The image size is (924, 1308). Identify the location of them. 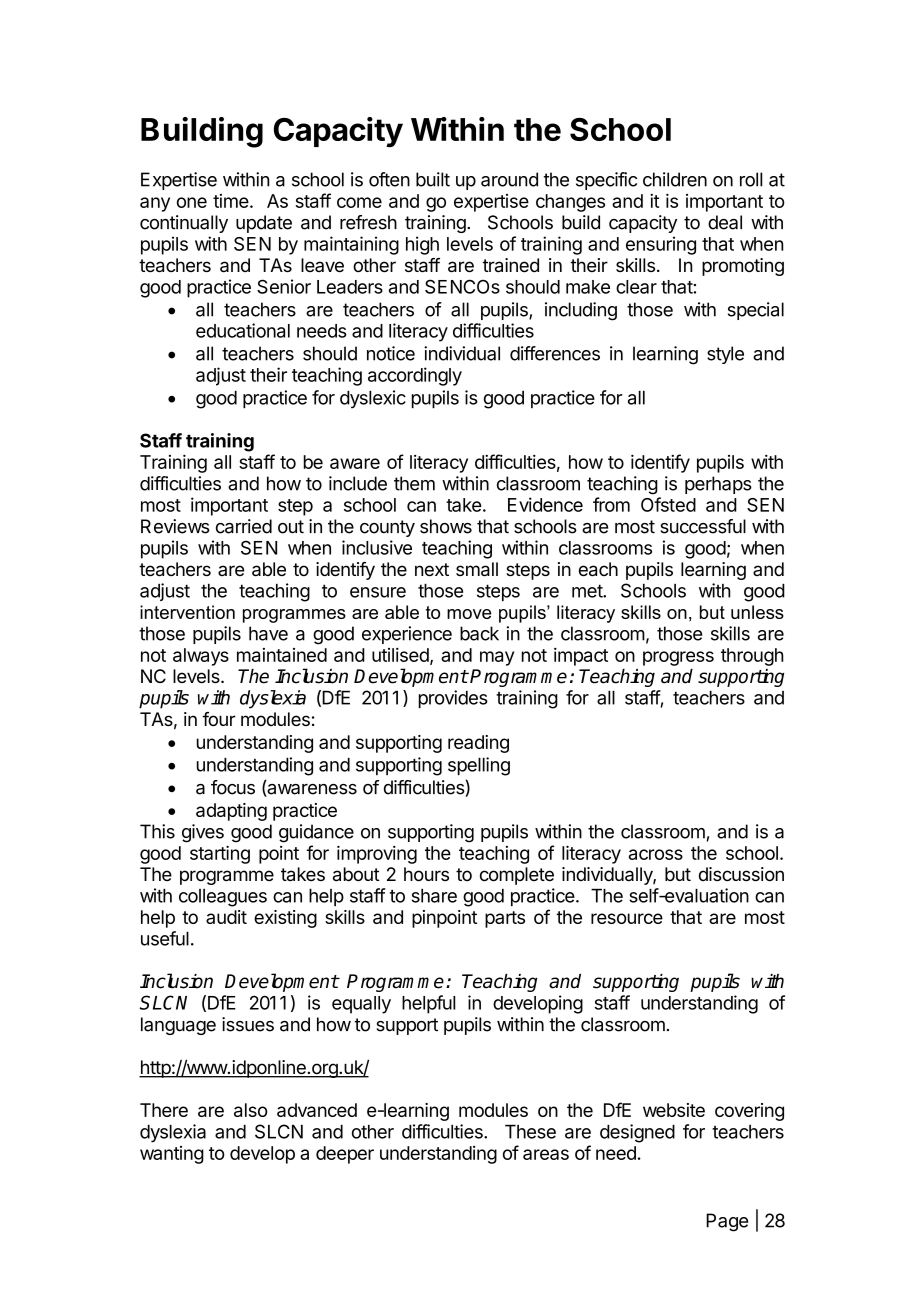
(414, 483).
